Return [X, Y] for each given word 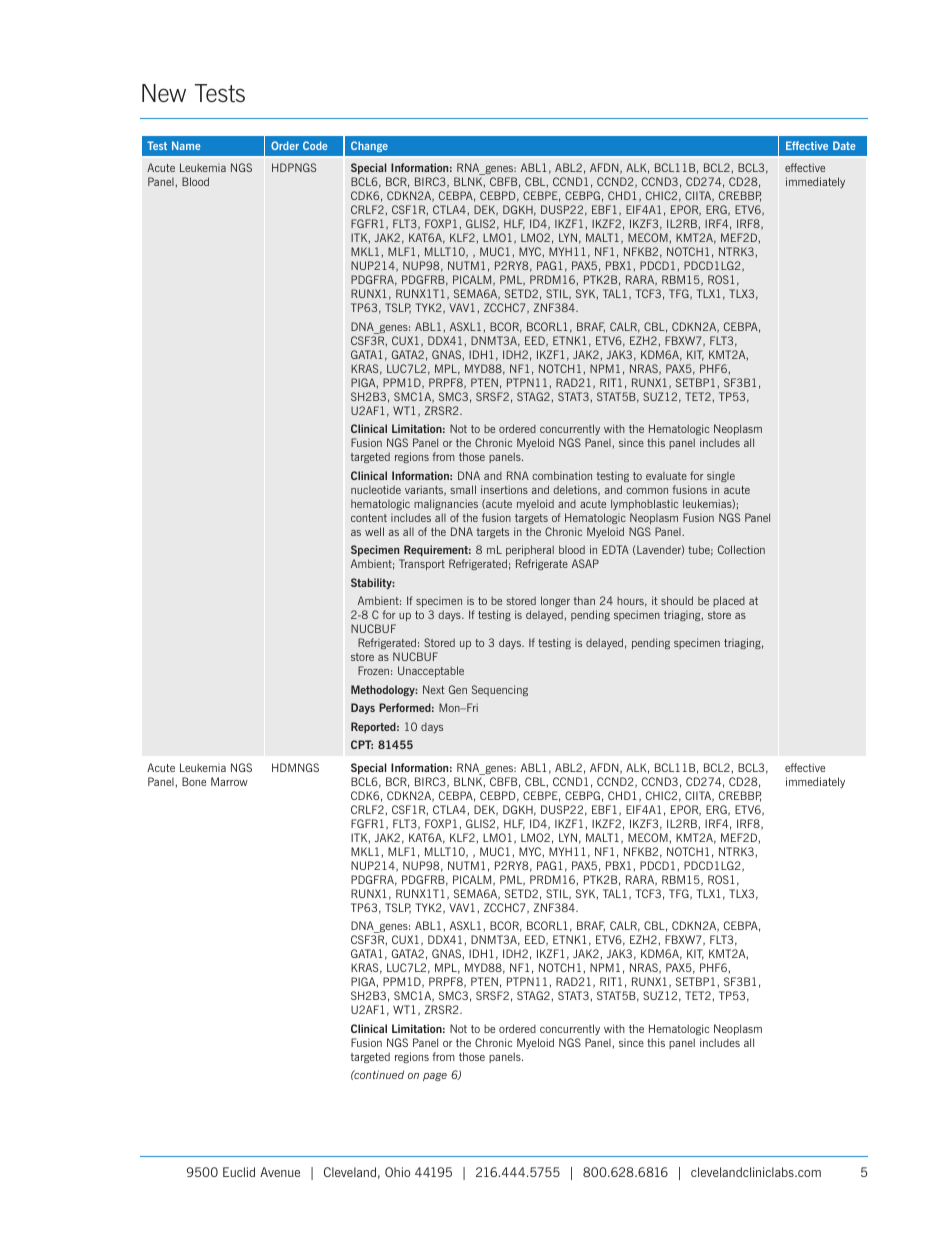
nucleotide [376, 489]
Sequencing [500, 690]
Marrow [229, 781]
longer [555, 601]
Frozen [373, 670]
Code [315, 145]
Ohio [397, 1172]
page [435, 1077]
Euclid [239, 1172]
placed [729, 601]
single [721, 476]
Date [844, 145]
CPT [362, 744]
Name [186, 145]
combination [562, 475]
